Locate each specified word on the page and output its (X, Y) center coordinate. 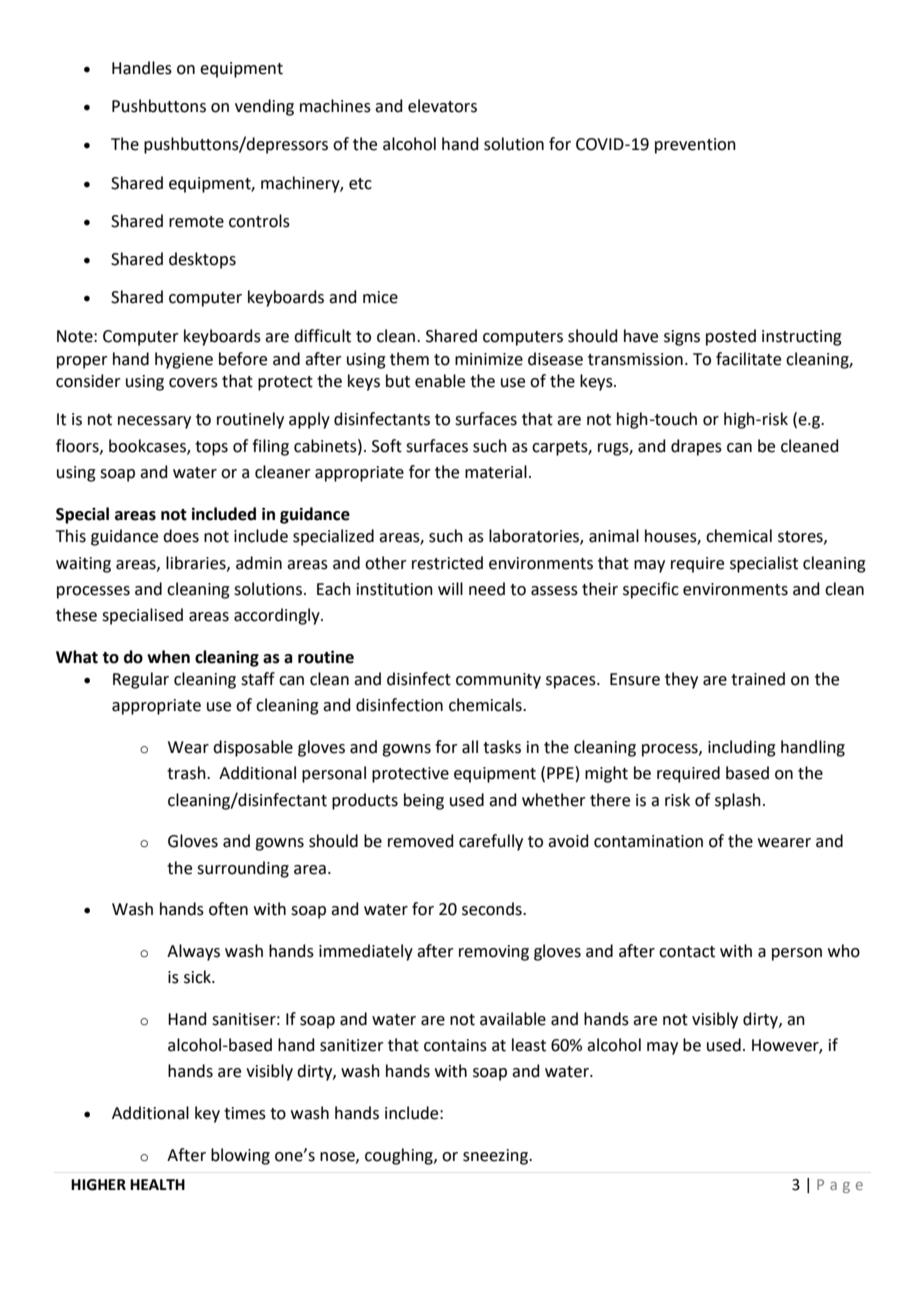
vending (264, 107)
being (424, 801)
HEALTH (157, 1184)
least (529, 1045)
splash (738, 801)
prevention (695, 146)
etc (360, 184)
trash (187, 773)
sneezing (496, 1157)
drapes (696, 447)
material (496, 472)
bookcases (148, 446)
